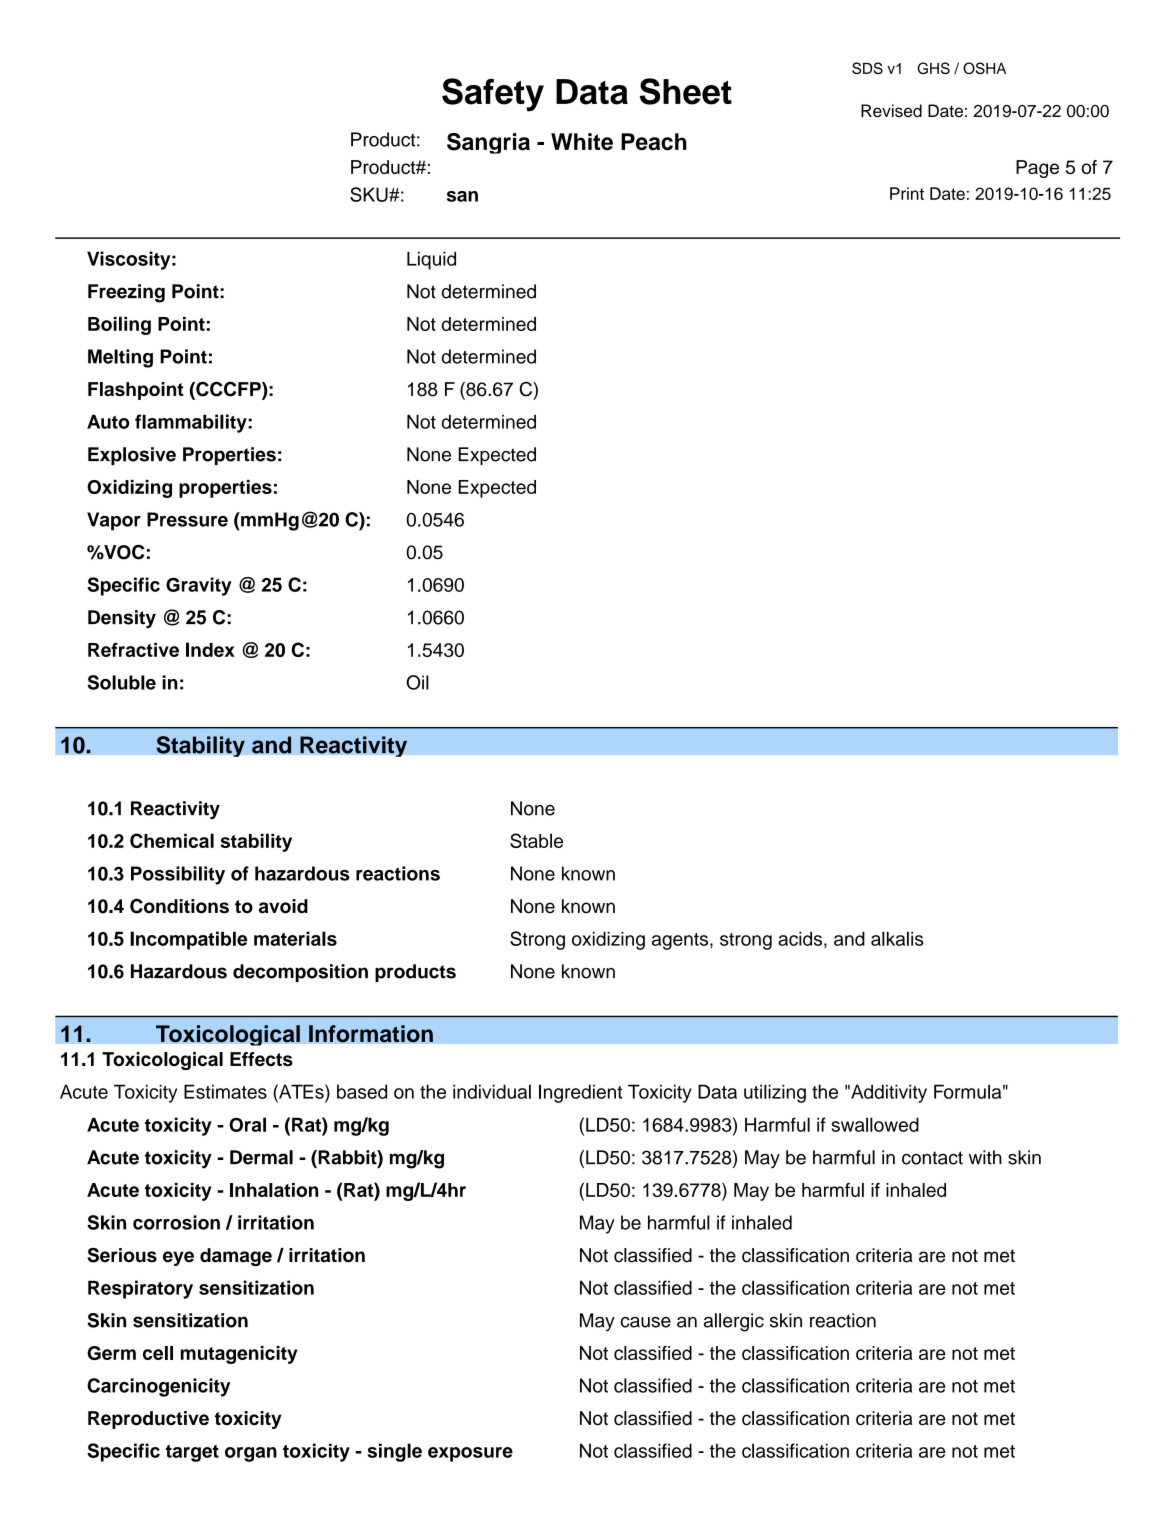 This screenshot has width=1173, height=1518. I want to click on alkalis, so click(897, 938).
